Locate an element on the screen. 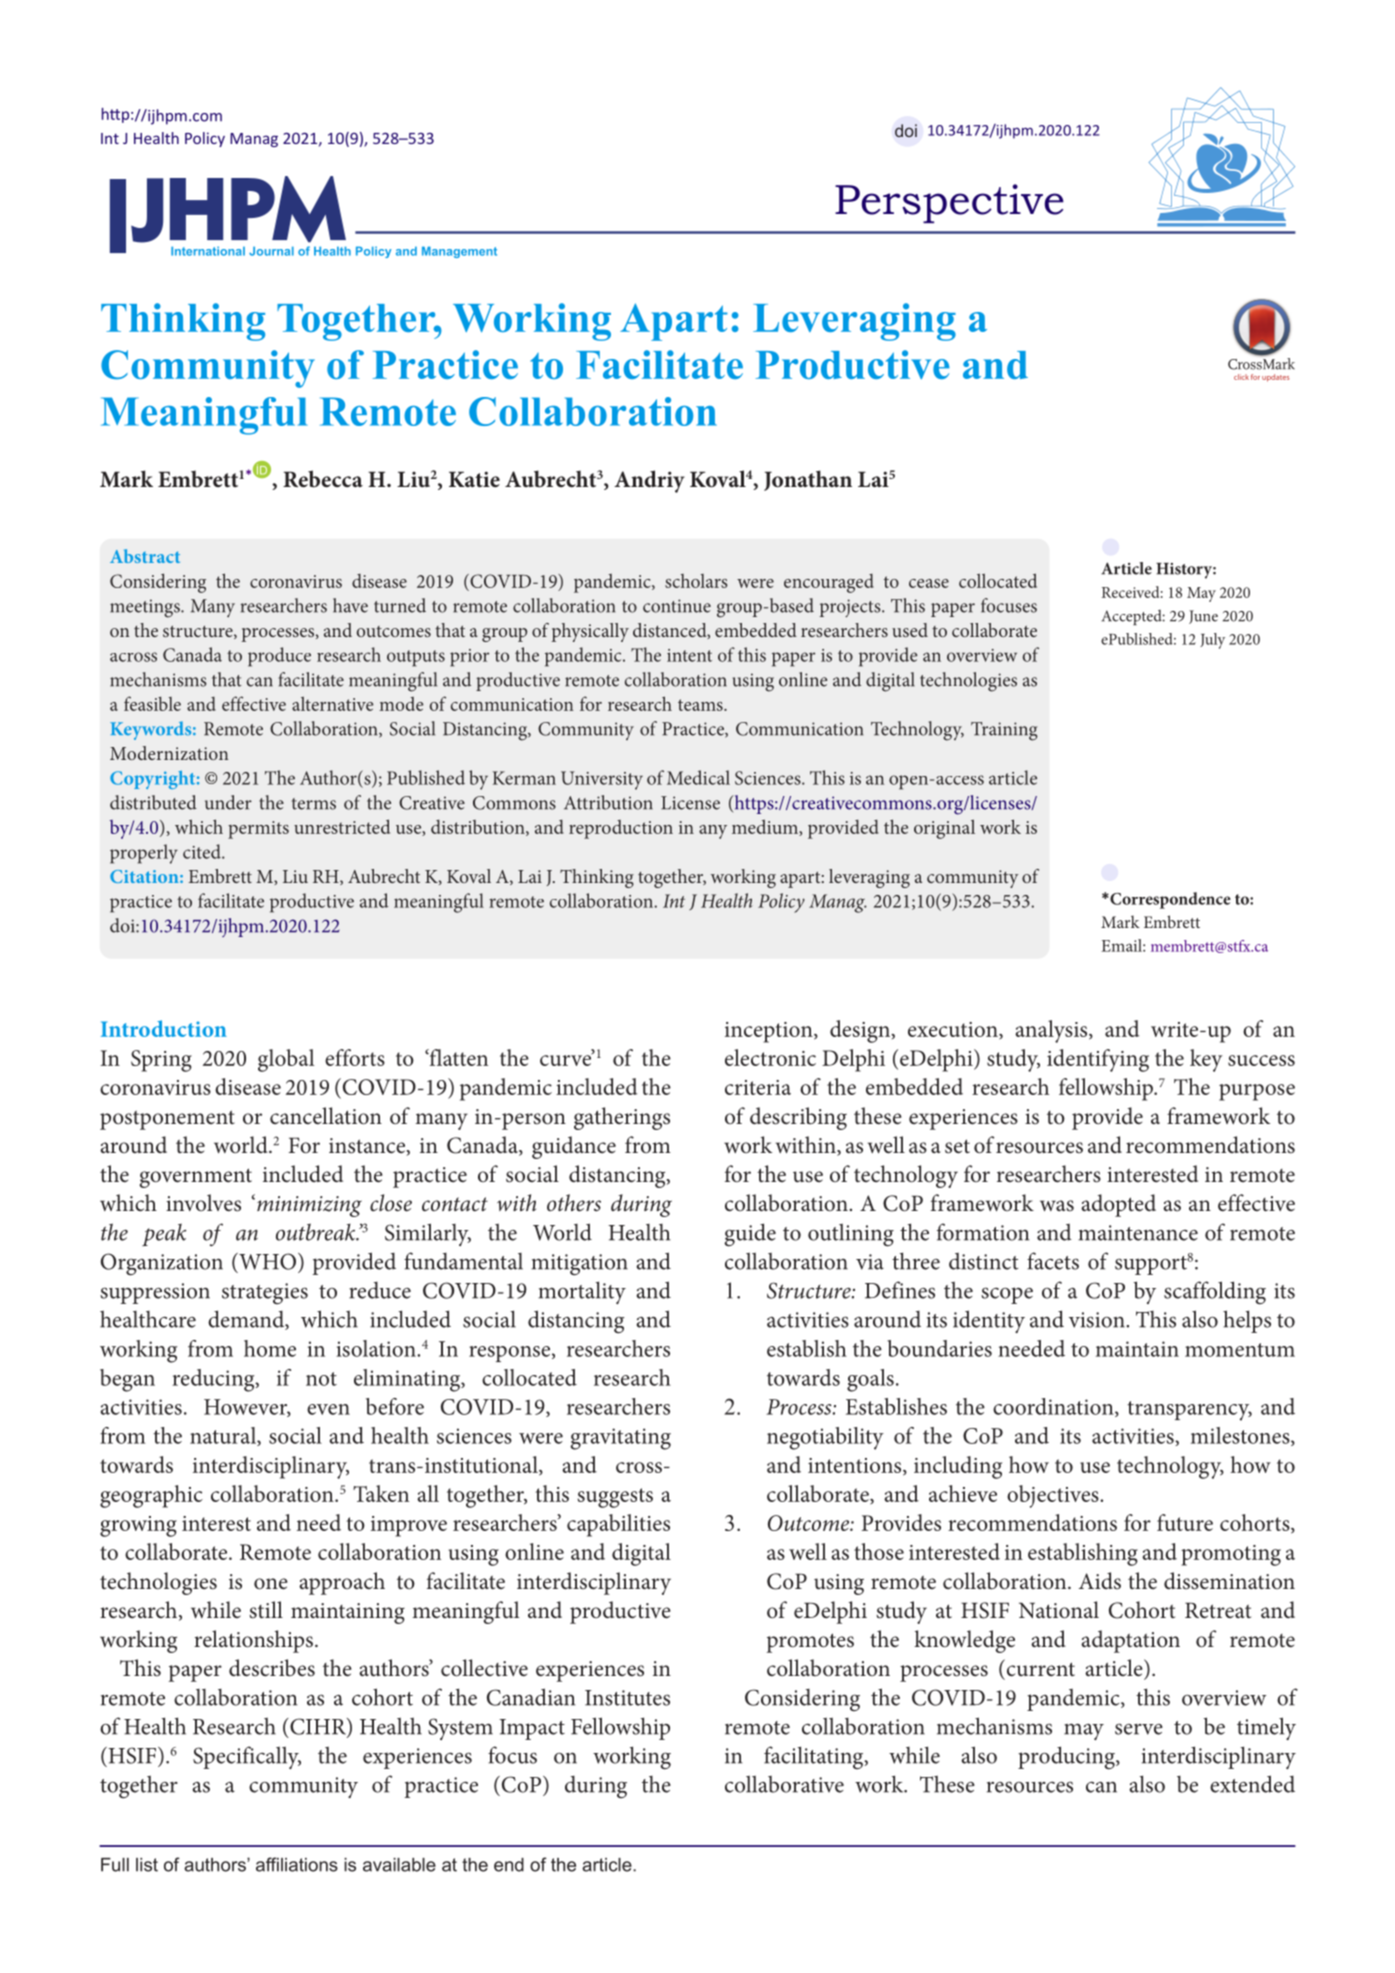 This screenshot has height=1973, width=1395. Perspective is located at coordinates (949, 203).
